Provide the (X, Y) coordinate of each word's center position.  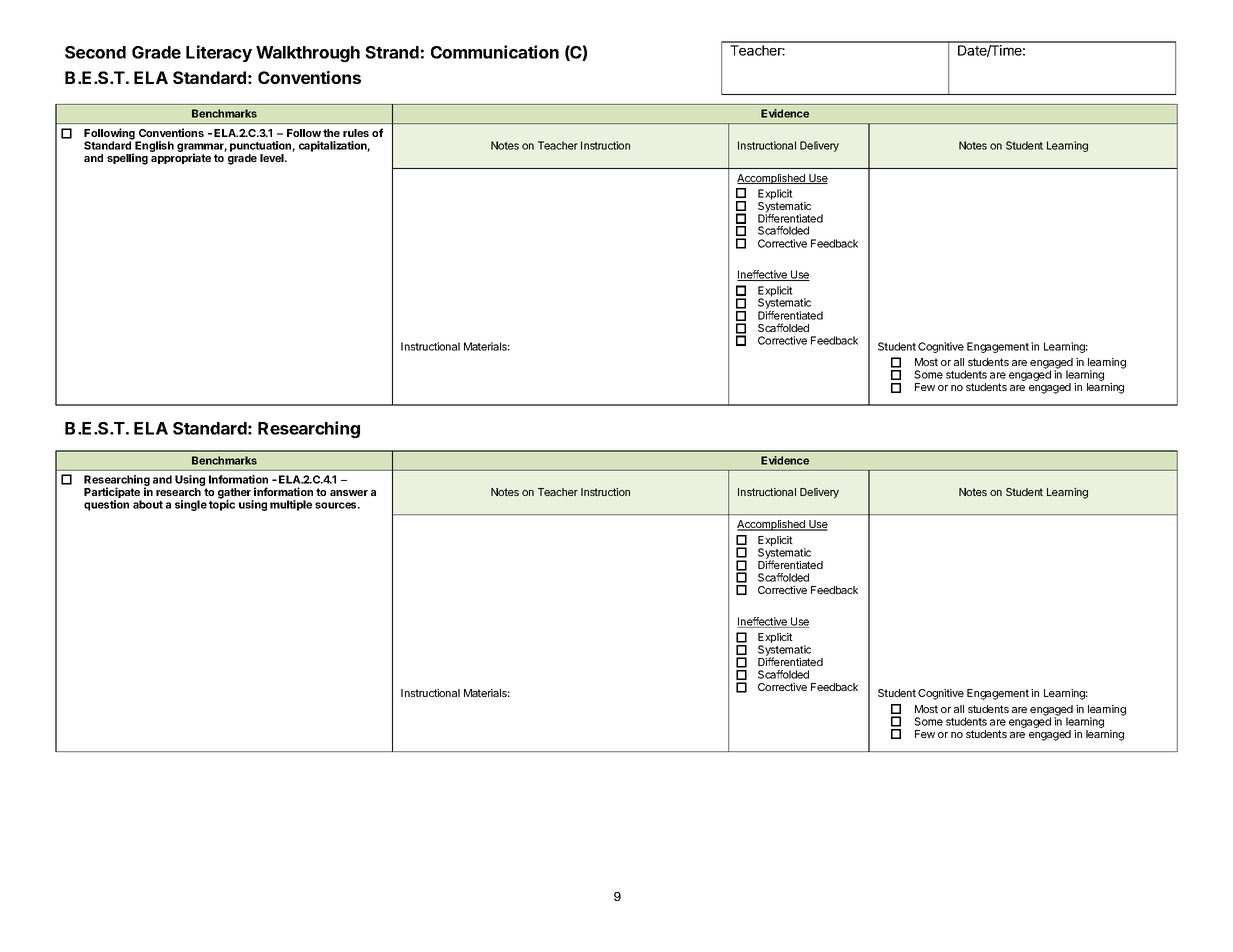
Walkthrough (308, 54)
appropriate (181, 158)
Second (95, 52)
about (148, 504)
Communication (495, 52)
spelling (127, 159)
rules (356, 133)
